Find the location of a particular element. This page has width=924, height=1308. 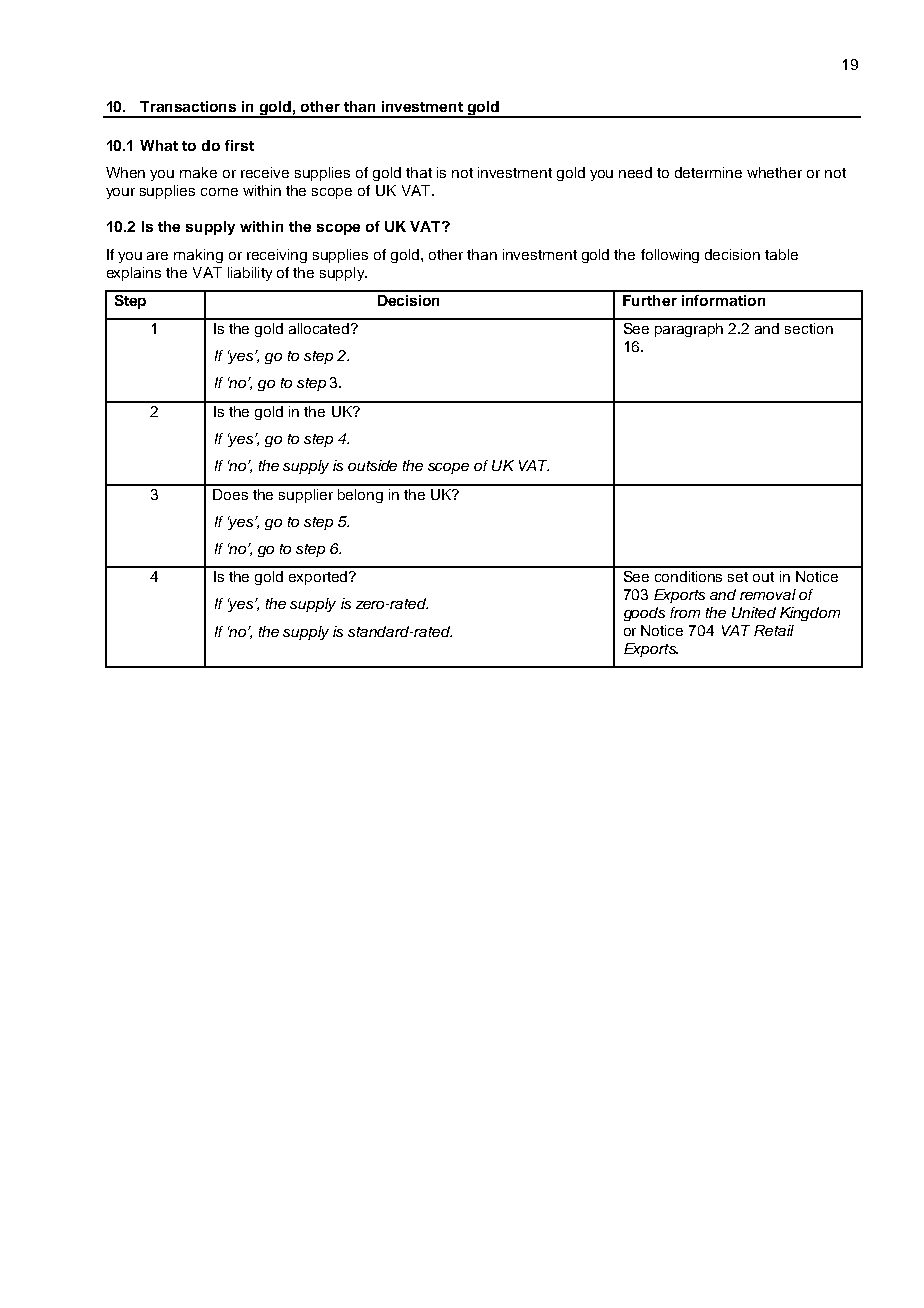

goods is located at coordinates (644, 614).
